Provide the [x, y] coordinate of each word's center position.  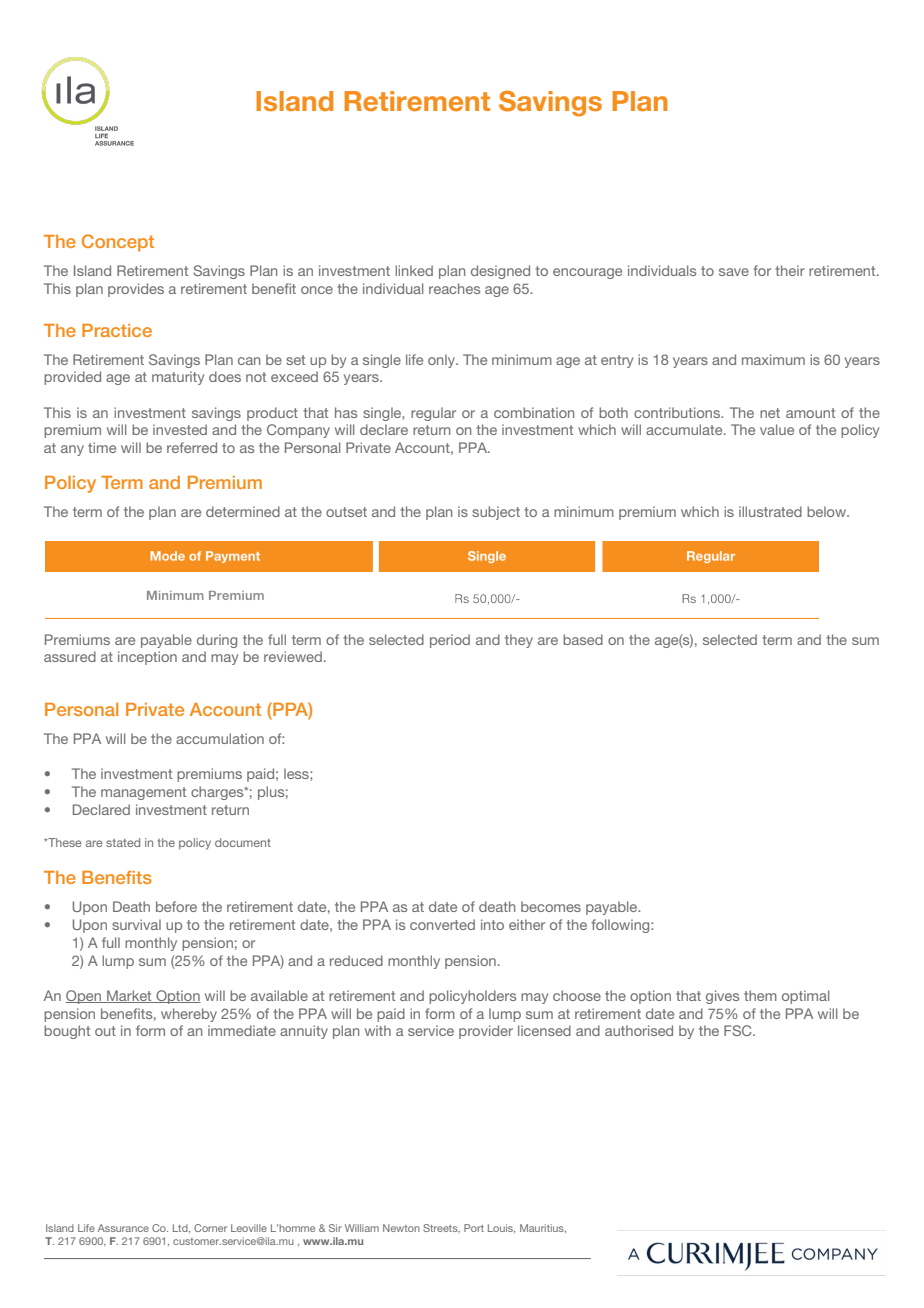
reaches [454, 288]
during [217, 641]
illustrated [770, 511]
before [176, 906]
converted [442, 924]
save [734, 272]
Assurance [123, 1228]
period [450, 641]
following [621, 926]
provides [136, 290]
